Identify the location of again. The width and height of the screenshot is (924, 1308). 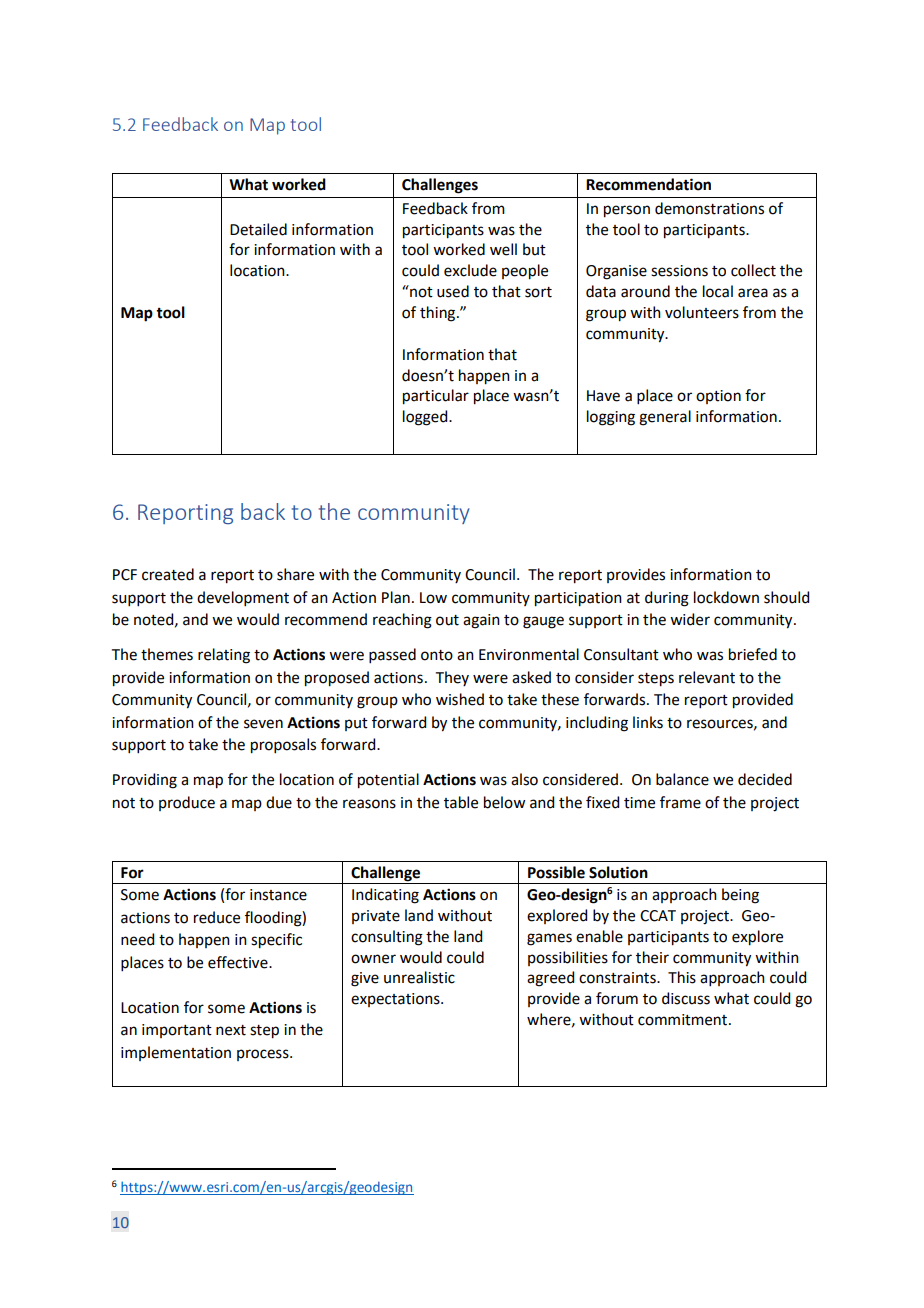
(481, 621).
